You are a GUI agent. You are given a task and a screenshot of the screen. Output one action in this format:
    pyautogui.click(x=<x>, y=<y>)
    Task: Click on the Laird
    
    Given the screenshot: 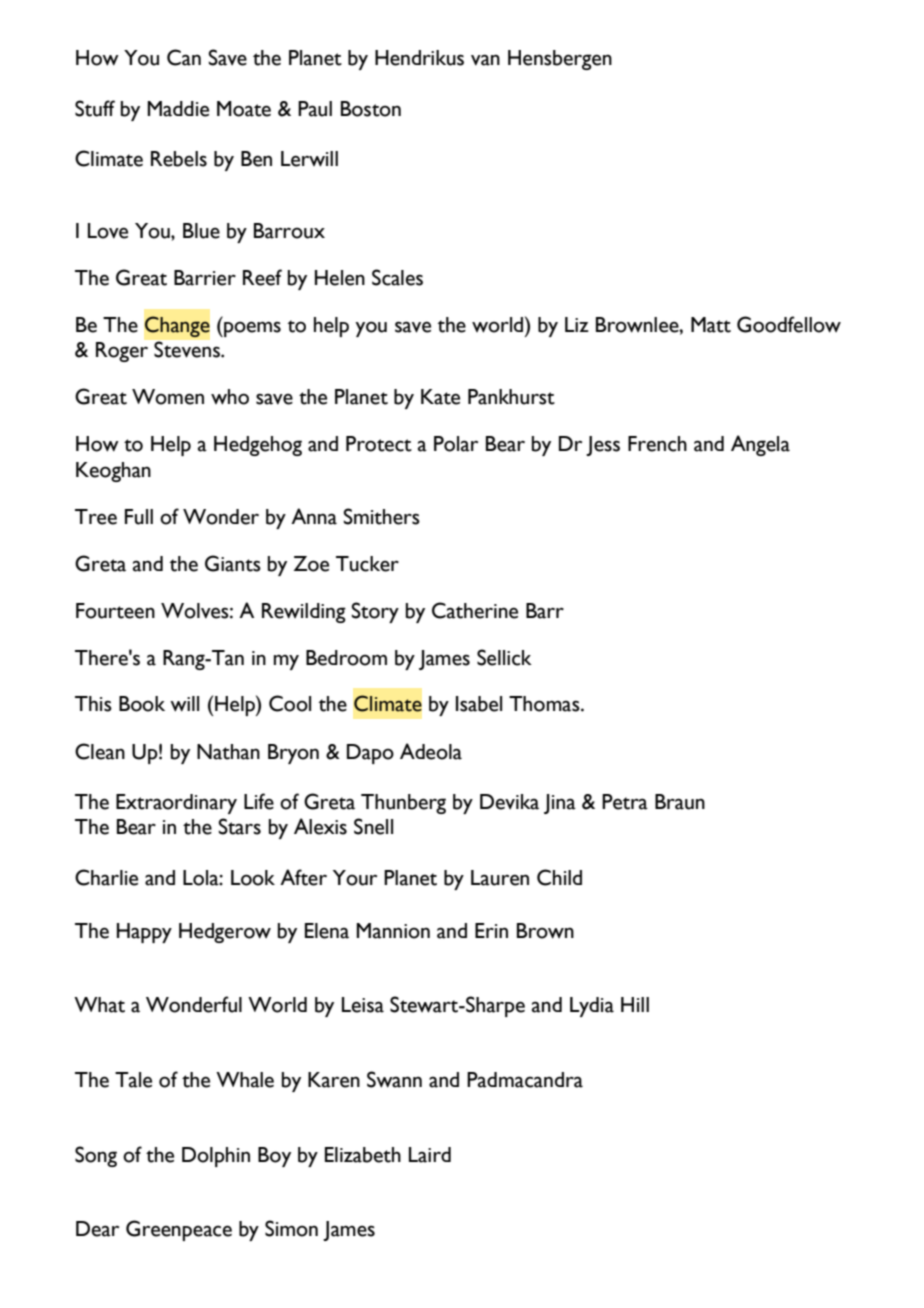 What is the action you would take?
    pyautogui.click(x=430, y=1155)
